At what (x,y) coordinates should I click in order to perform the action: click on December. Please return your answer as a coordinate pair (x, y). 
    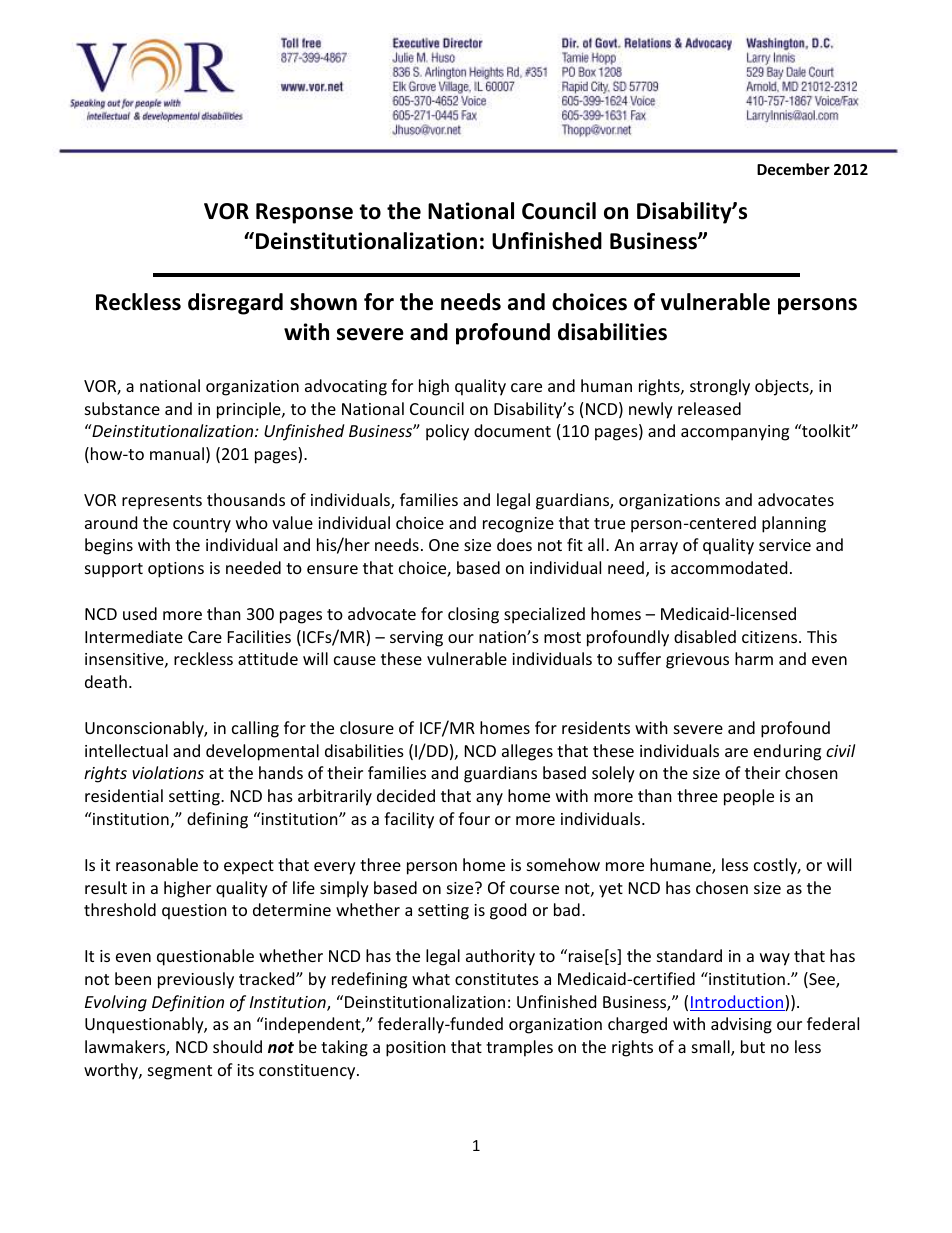
    Looking at the image, I should click on (793, 169).
